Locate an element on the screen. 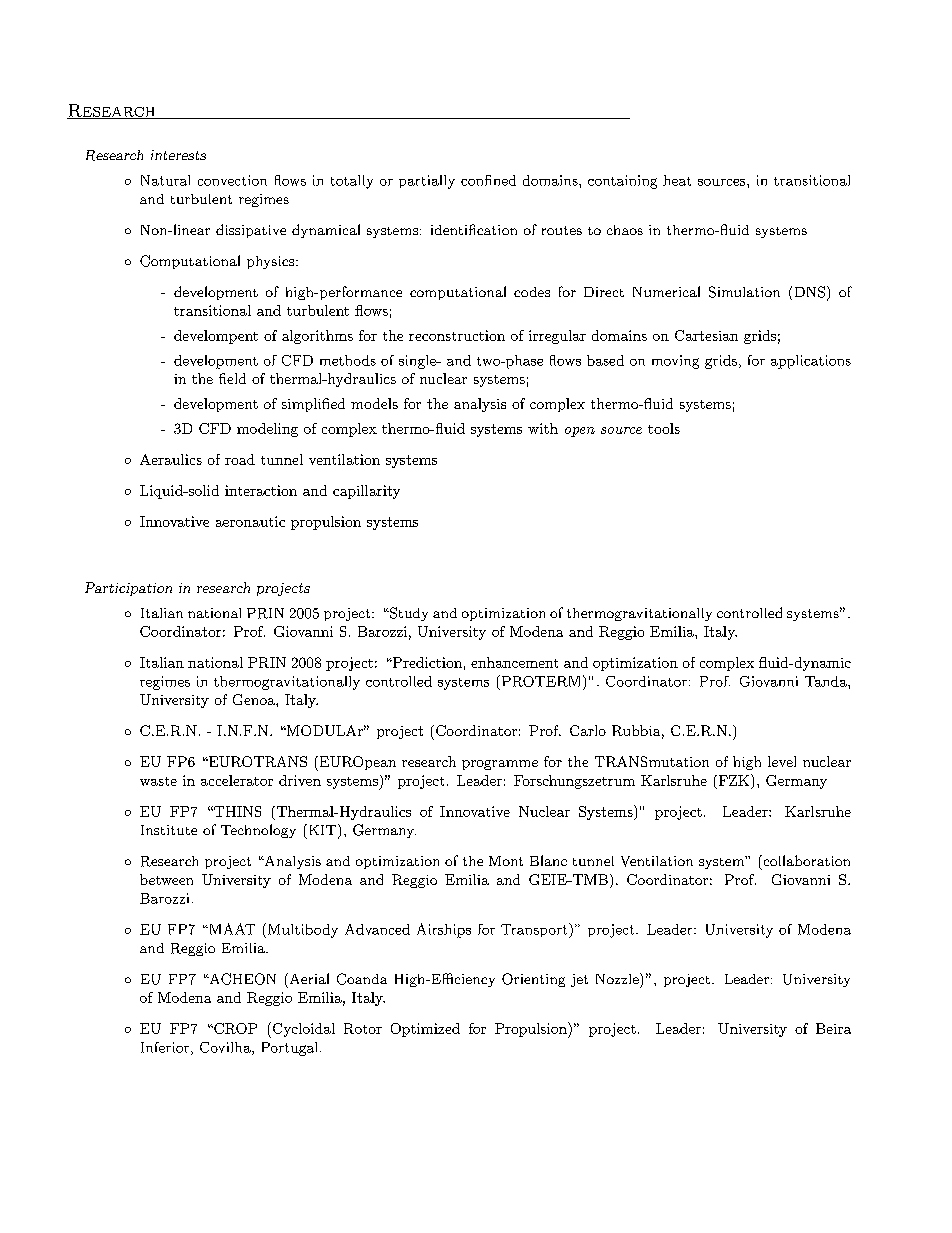 The image size is (952, 1233). confined is located at coordinates (488, 180).
